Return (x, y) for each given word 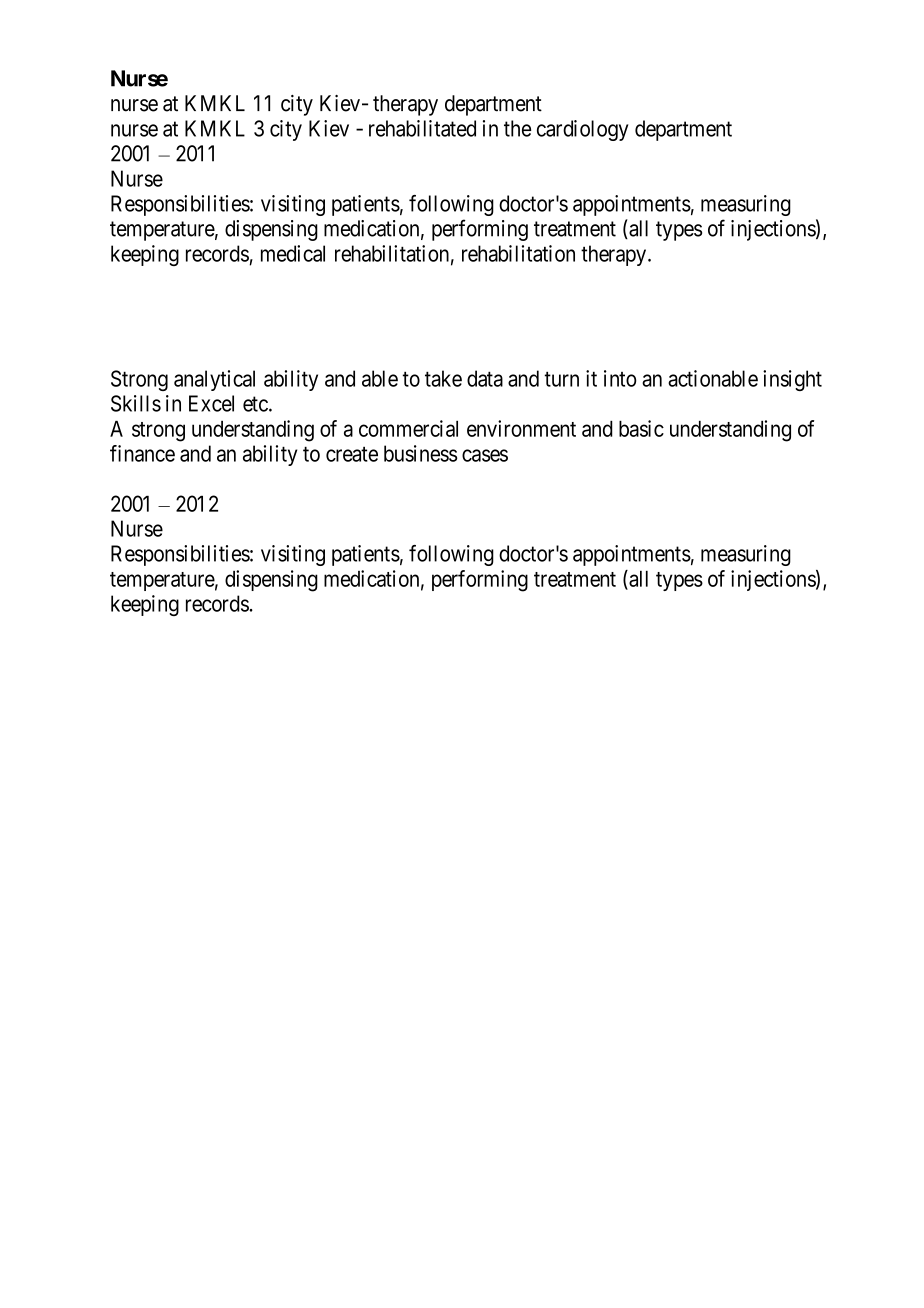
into (620, 378)
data (485, 378)
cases (485, 455)
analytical (214, 380)
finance (142, 453)
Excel (211, 403)
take (443, 378)
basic (641, 428)
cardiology (583, 130)
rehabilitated (422, 128)
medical (293, 253)
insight (792, 380)
